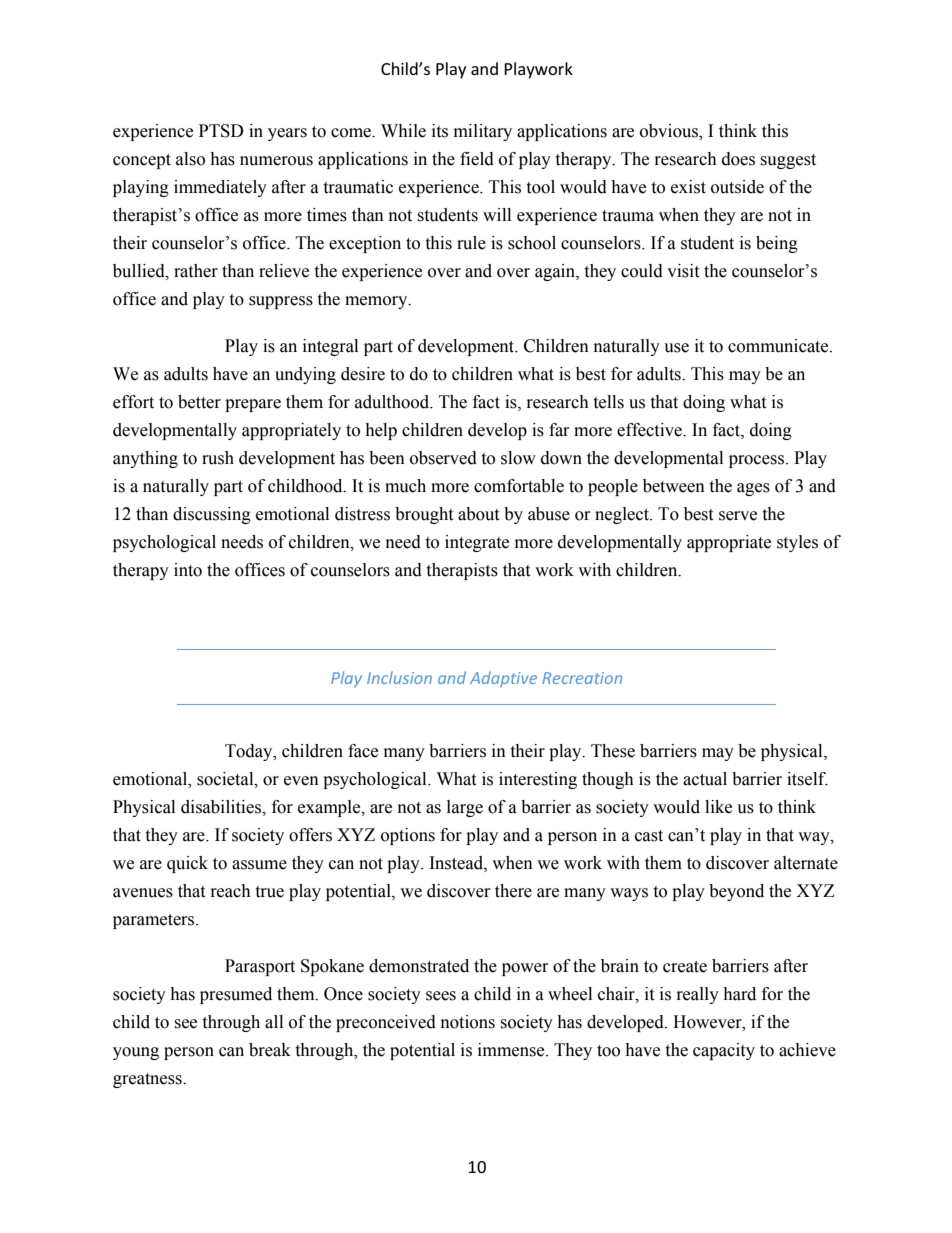  What do you see at coordinates (190, 159) in the image?
I see `also` at bounding box center [190, 159].
